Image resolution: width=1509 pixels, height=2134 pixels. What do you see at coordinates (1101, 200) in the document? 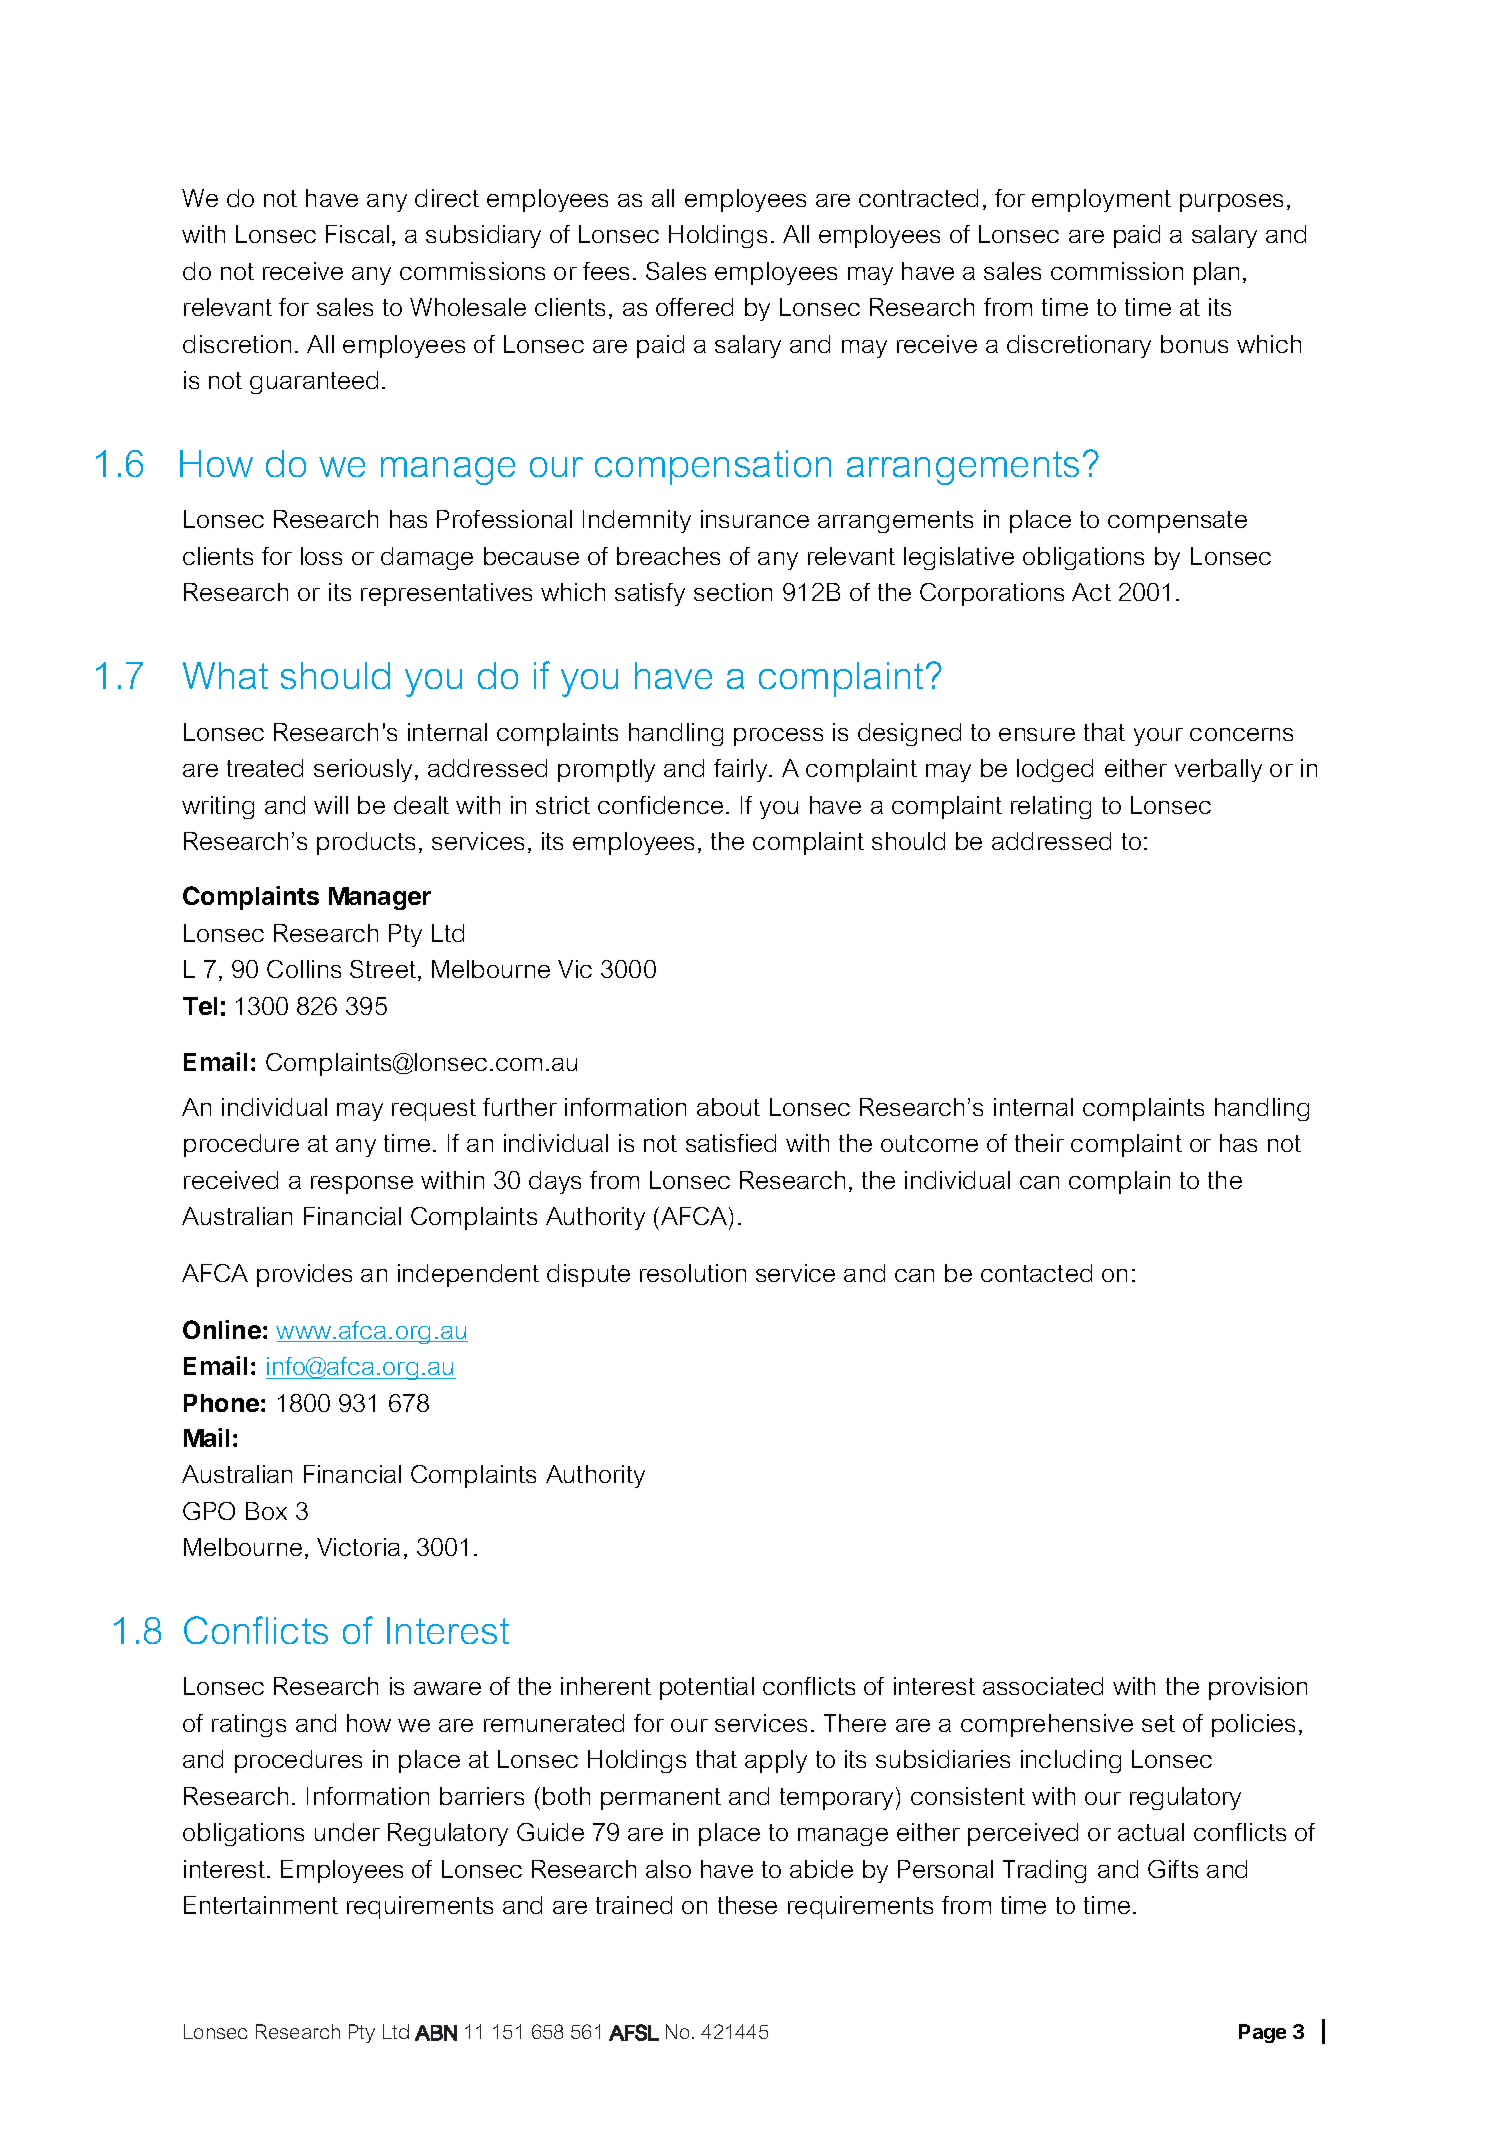
I see `employment` at bounding box center [1101, 200].
